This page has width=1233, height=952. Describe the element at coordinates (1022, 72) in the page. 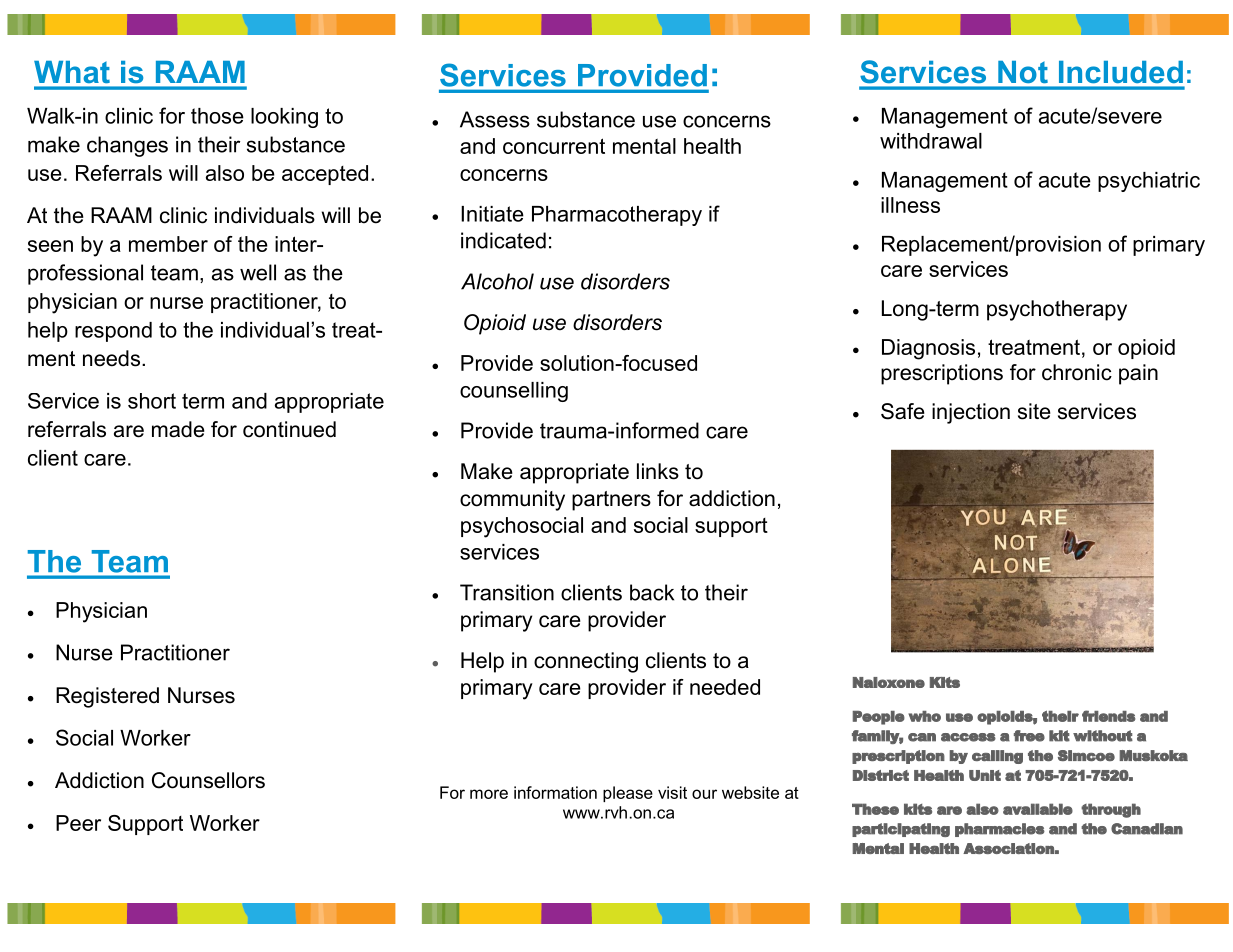

I see `Not` at that location.
